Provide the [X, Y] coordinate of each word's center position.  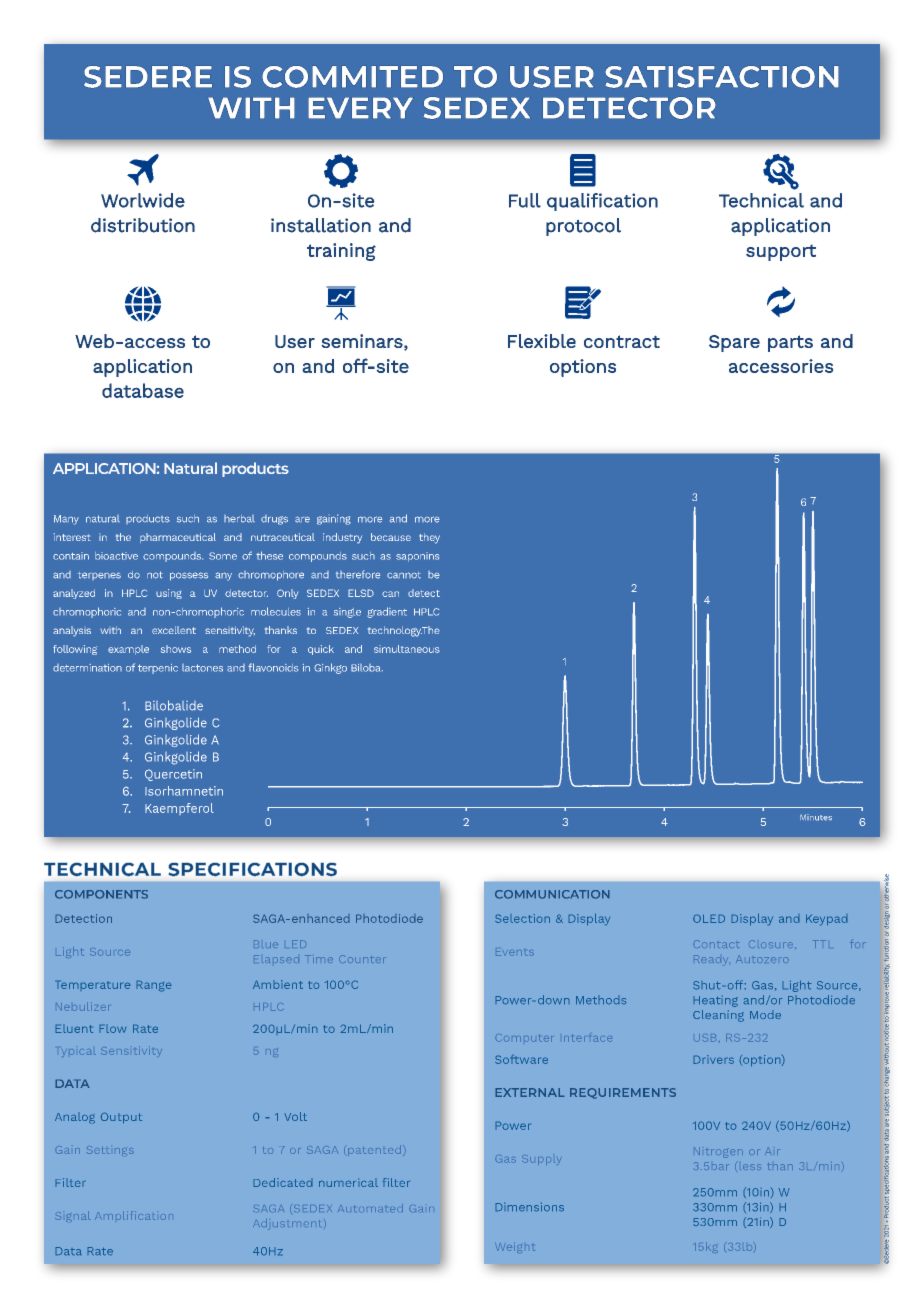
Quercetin [173, 775]
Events [515, 953]
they [429, 538]
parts [790, 343]
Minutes [816, 817]
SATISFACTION [722, 77]
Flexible [542, 341]
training [341, 252]
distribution [143, 225]
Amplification [134, 1215]
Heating [715, 1001]
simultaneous [407, 649]
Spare [734, 343]
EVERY [361, 107]
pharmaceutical [178, 538]
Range [154, 986]
